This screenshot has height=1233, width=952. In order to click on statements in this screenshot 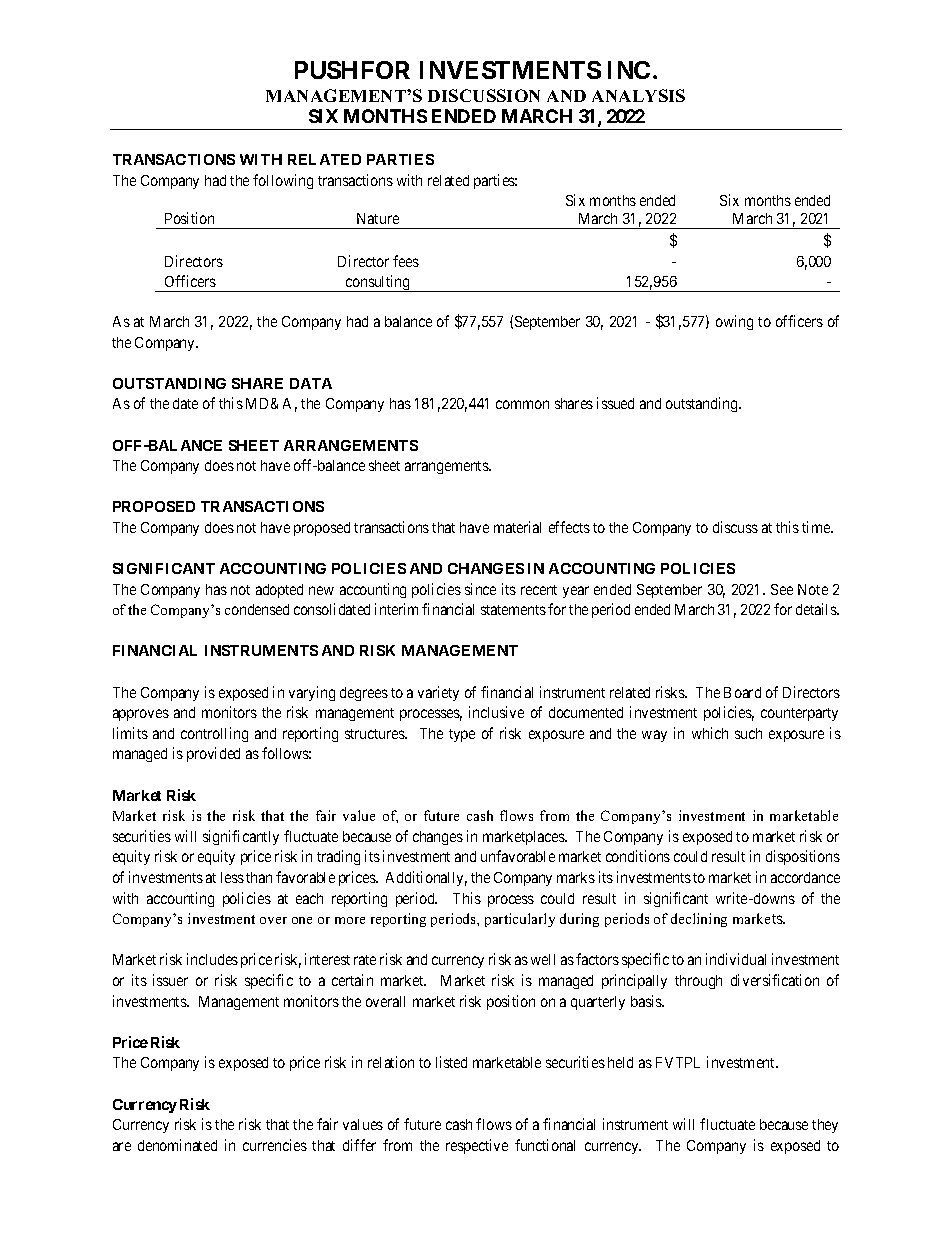, I will do `click(513, 610)`.
